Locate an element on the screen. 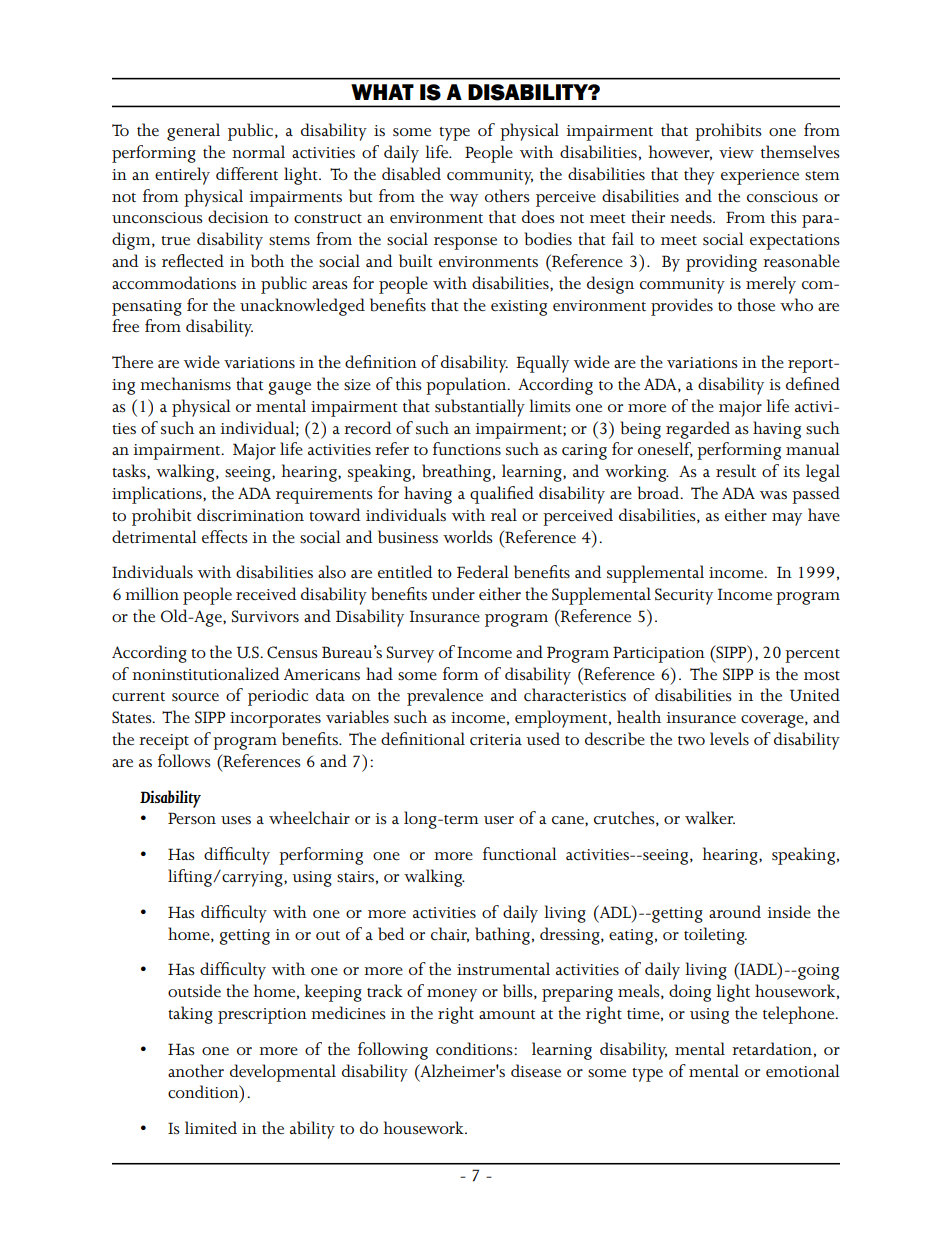 The width and height of the screenshot is (952, 1233). general is located at coordinates (193, 132).
